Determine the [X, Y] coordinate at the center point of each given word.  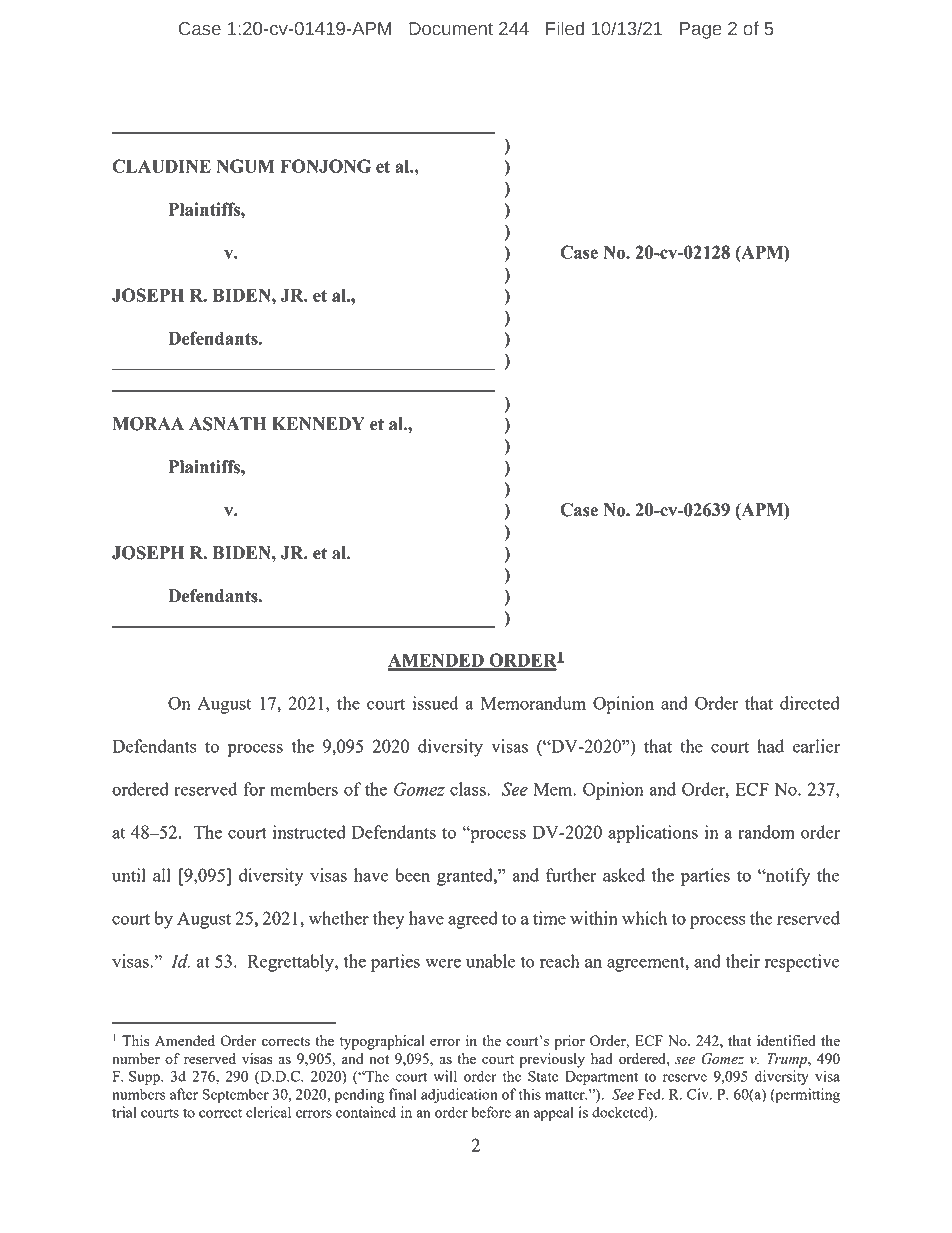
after [184, 1094]
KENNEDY [318, 423]
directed [810, 703]
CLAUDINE [161, 166]
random [766, 832]
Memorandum [533, 703]
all [162, 875]
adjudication [459, 1095]
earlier [816, 746]
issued [435, 703]
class [469, 789]
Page [701, 30]
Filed [565, 28]
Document [451, 29]
